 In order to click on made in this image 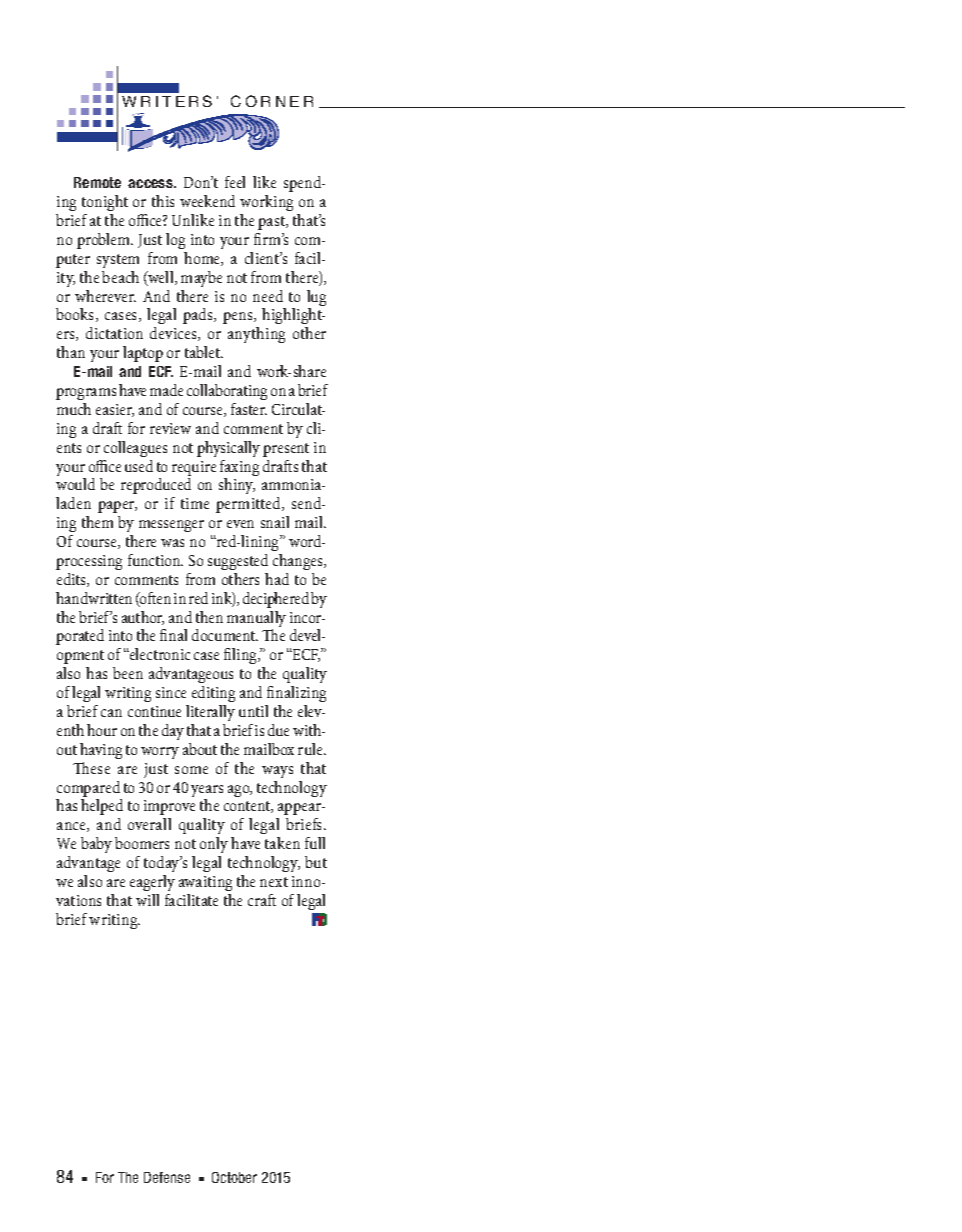, I will do `click(166, 390)`.
